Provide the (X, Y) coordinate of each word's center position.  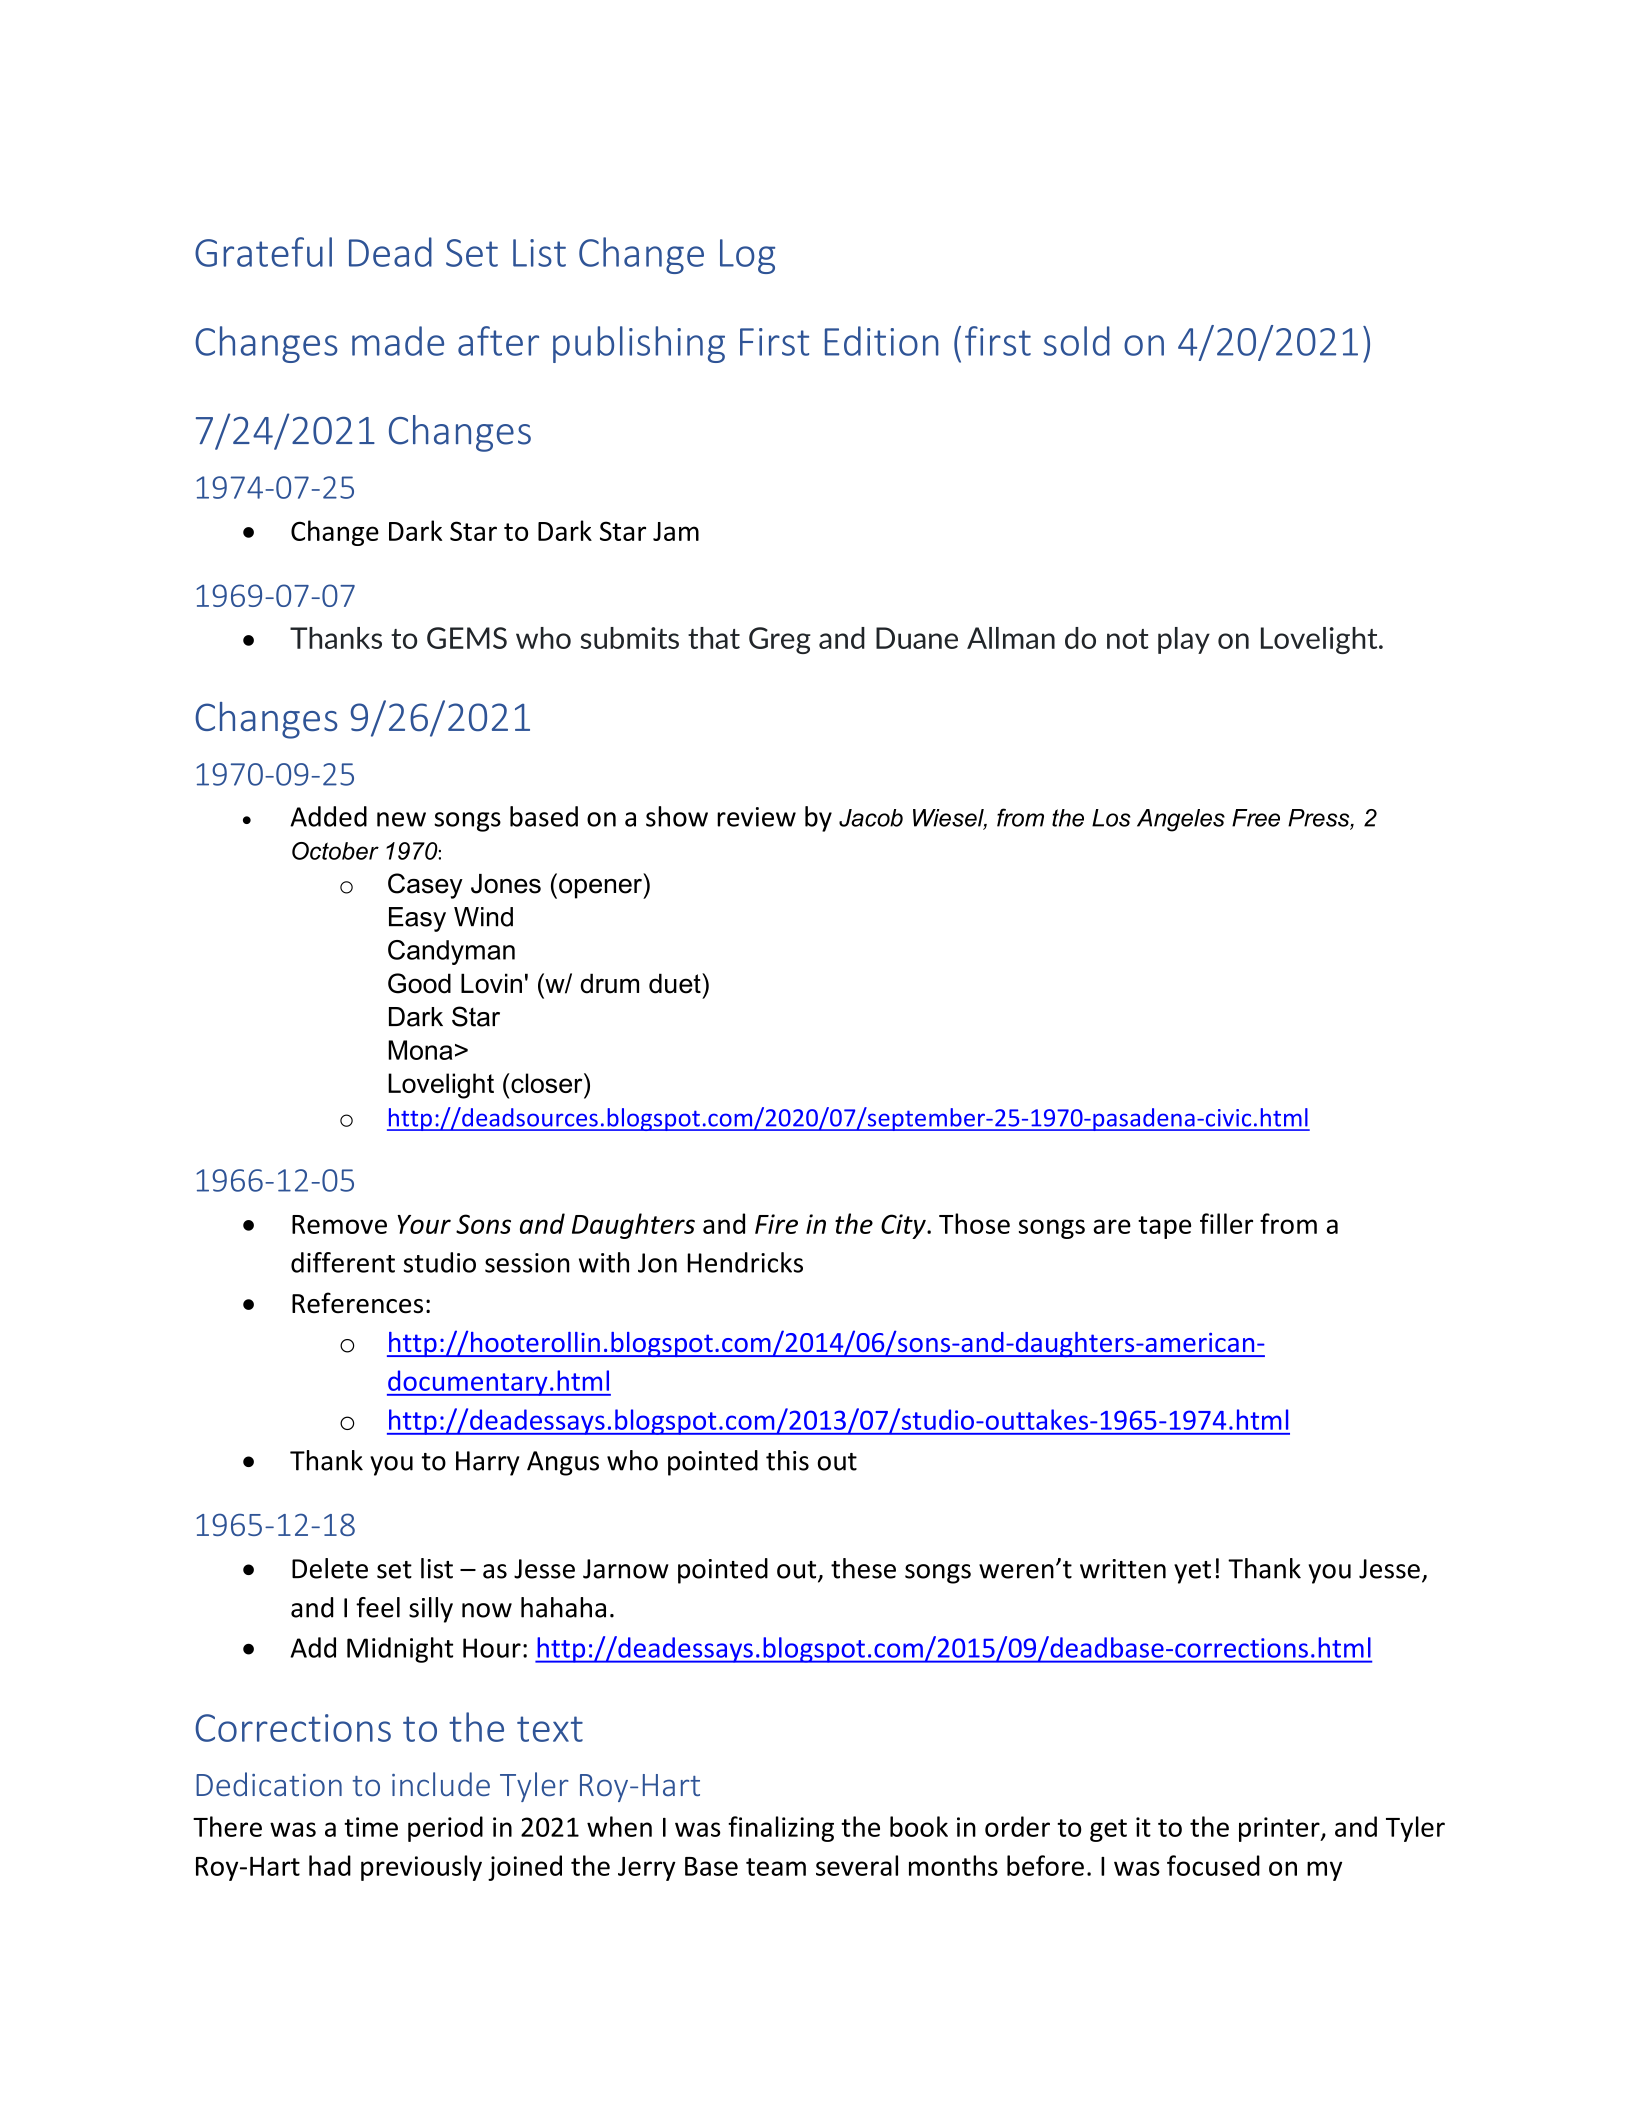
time (371, 1827)
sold (1077, 341)
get (1108, 1830)
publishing (639, 344)
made (398, 341)
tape (1164, 1227)
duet (676, 983)
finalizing (781, 1829)
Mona (420, 1050)
